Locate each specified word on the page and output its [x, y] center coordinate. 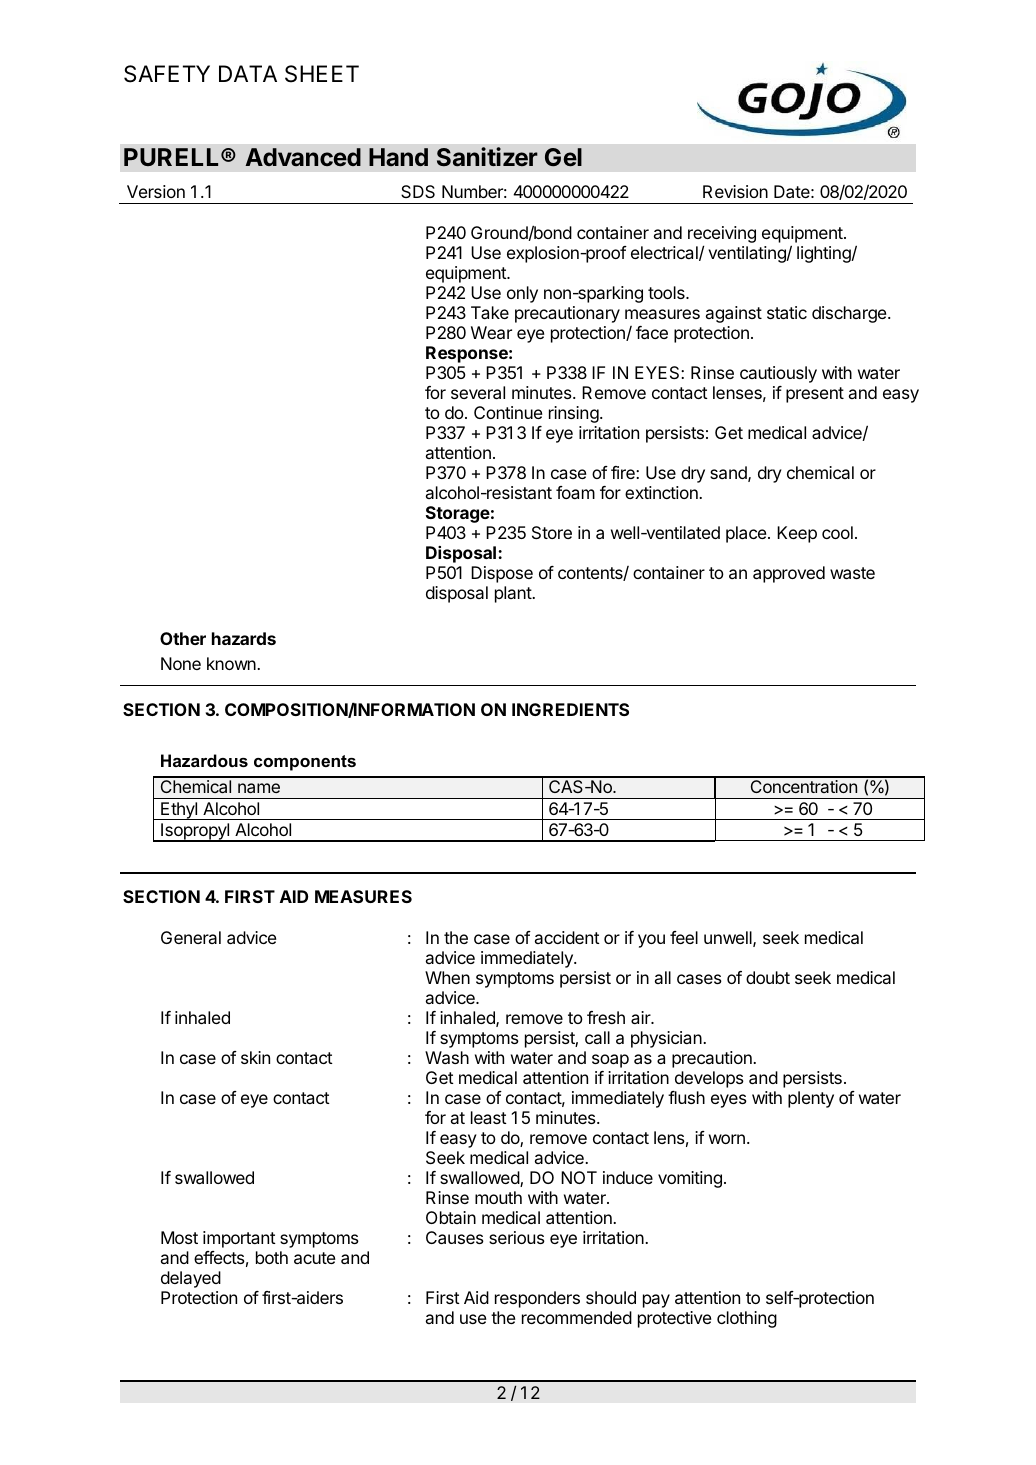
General [191, 937]
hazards [244, 638]
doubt [768, 977]
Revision [735, 191]
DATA [248, 73]
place [746, 534]
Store [552, 532]
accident [567, 937]
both [272, 1257]
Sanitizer [487, 157]
